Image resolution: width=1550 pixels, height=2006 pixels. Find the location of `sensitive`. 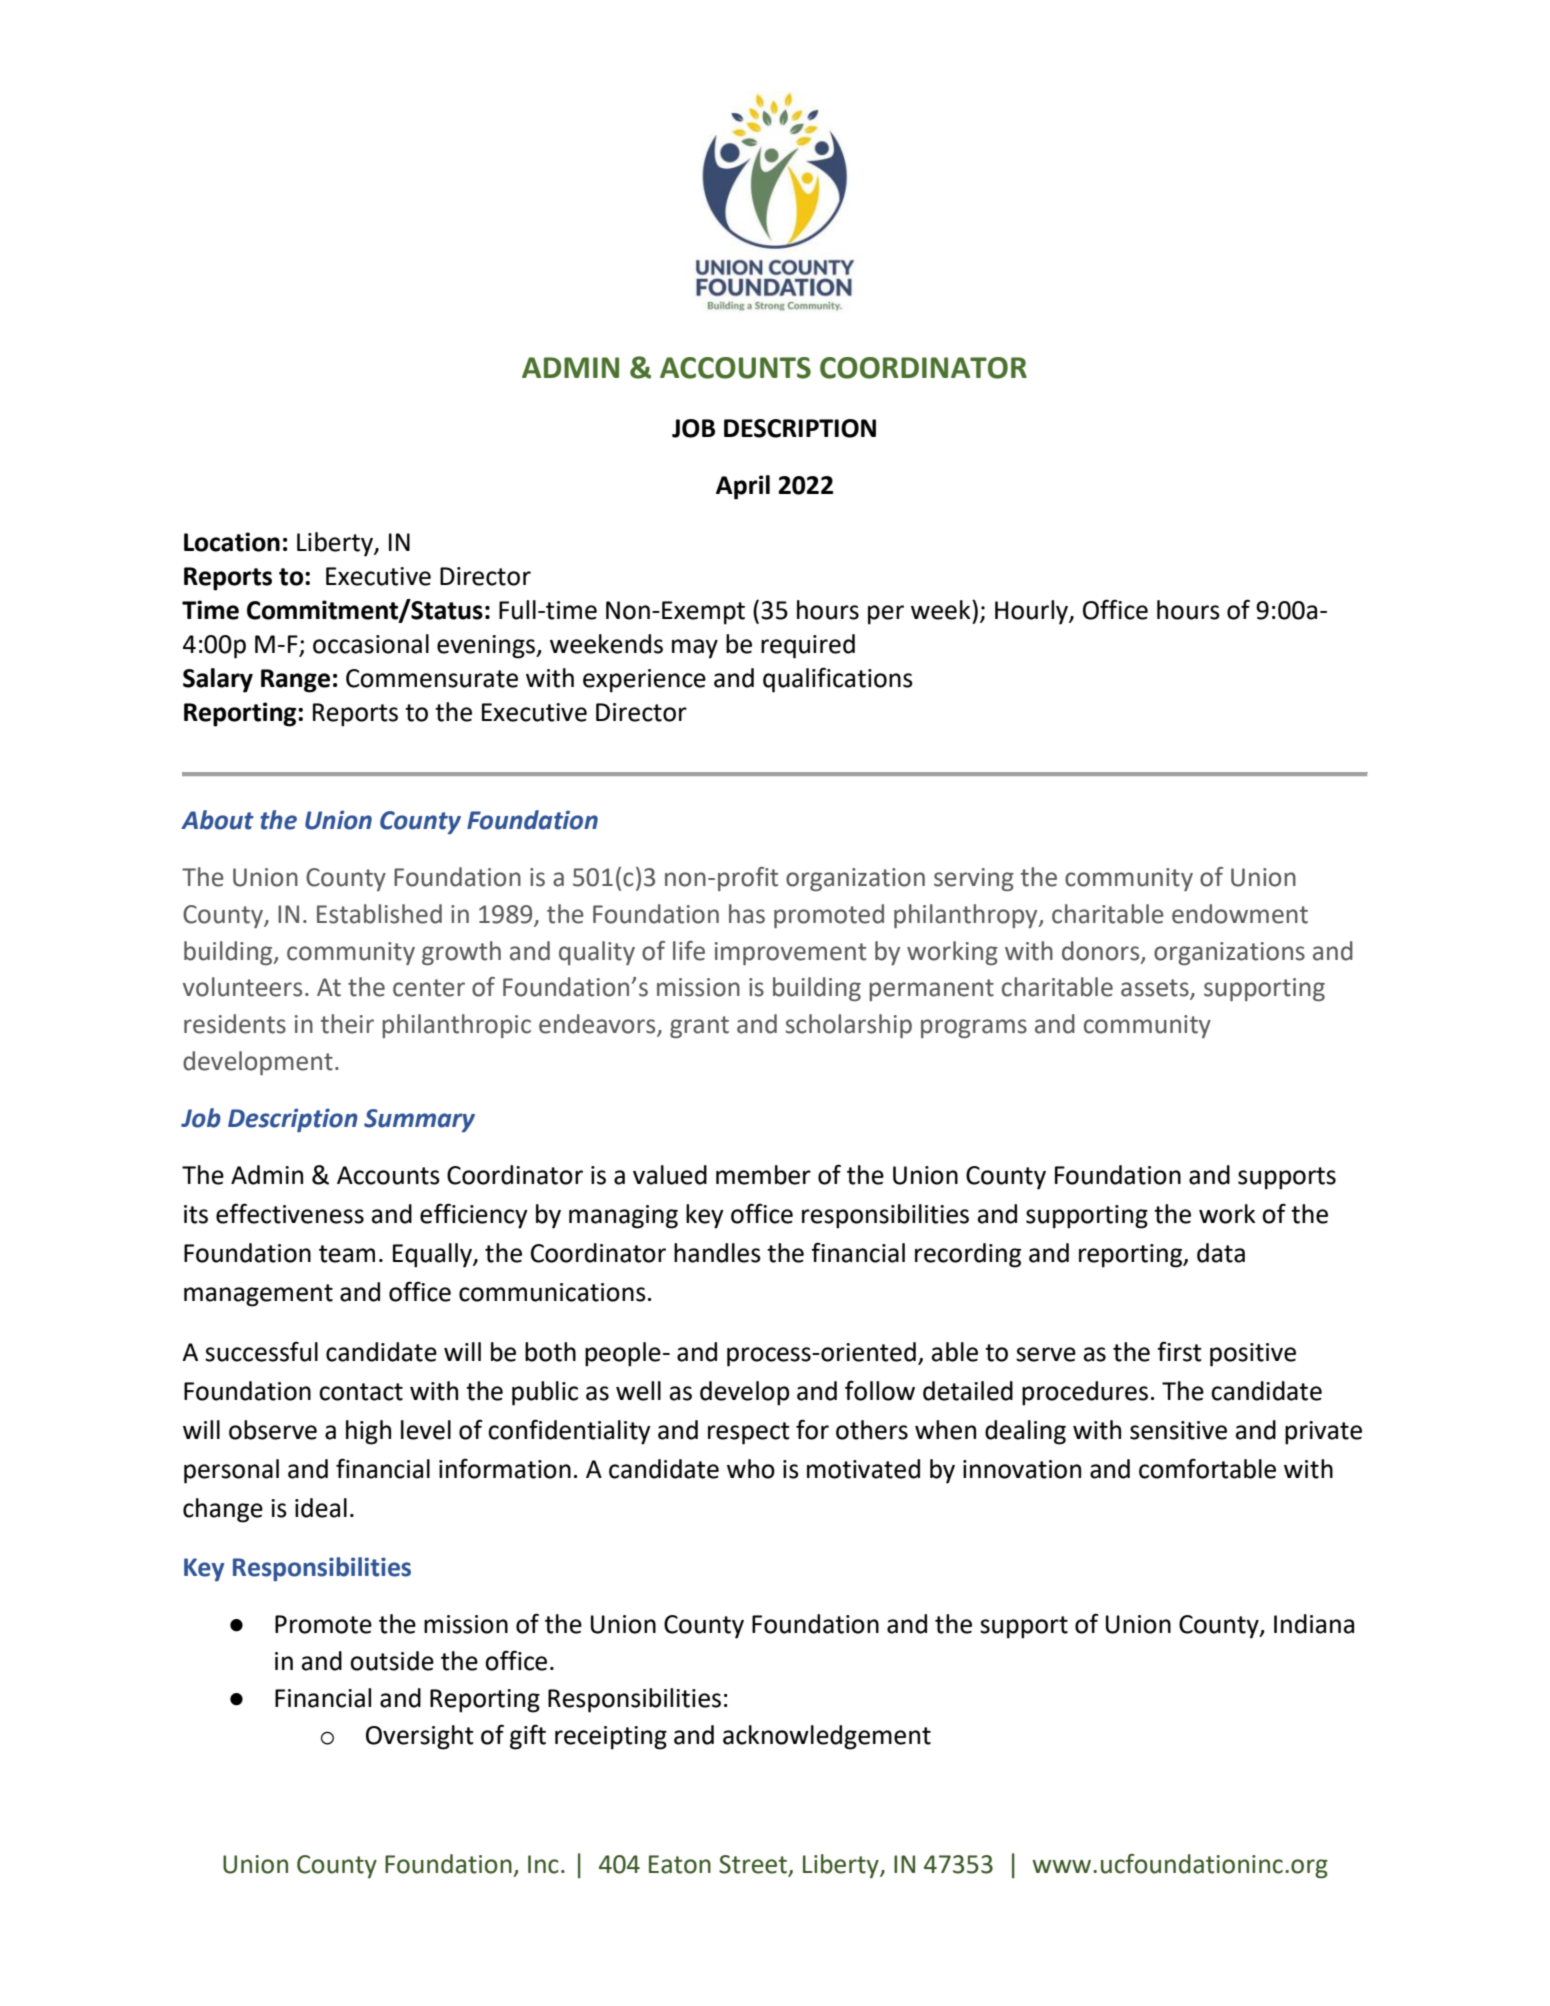

sensitive is located at coordinates (1178, 1430).
